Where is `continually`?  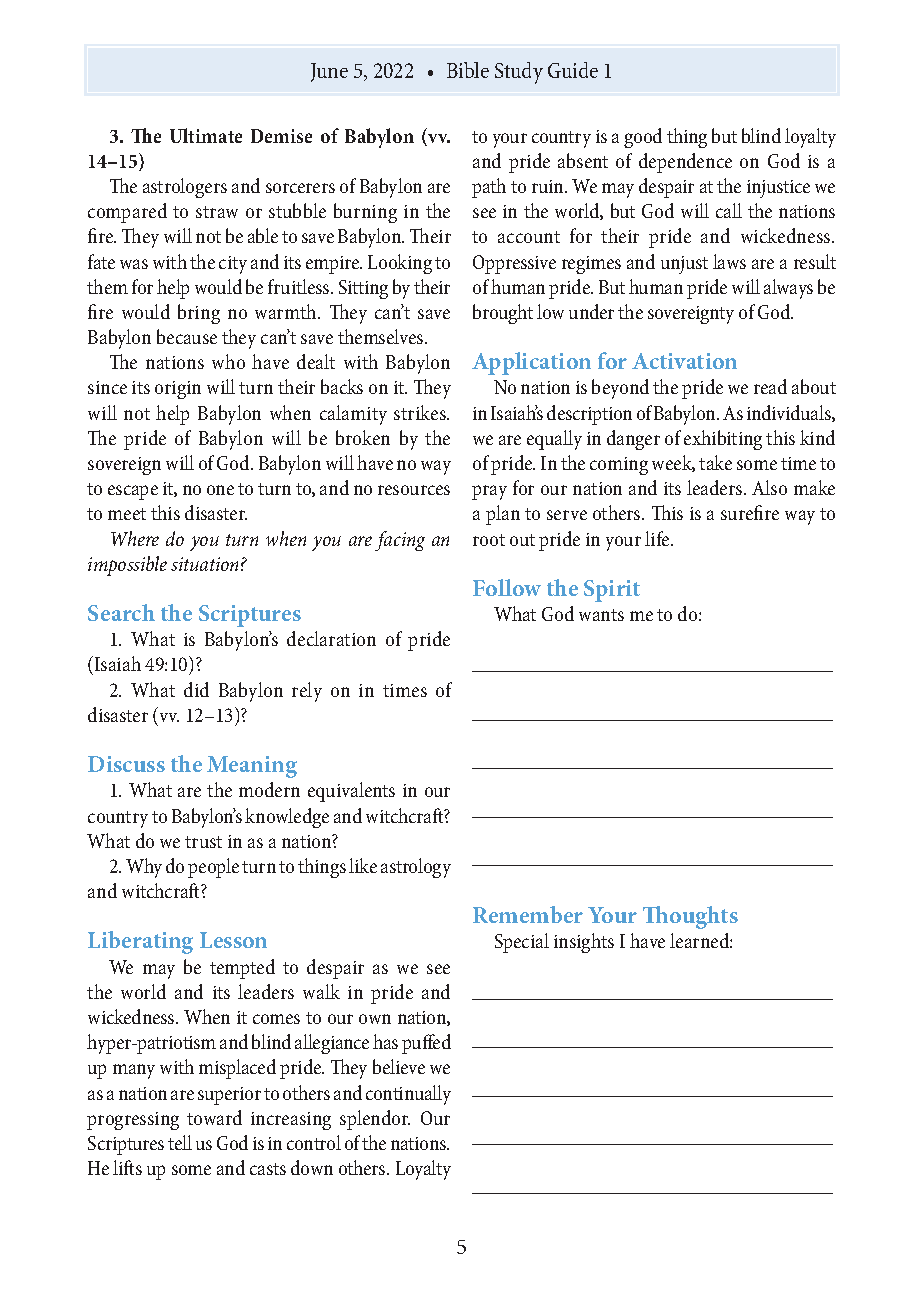
continually is located at coordinates (408, 1095).
